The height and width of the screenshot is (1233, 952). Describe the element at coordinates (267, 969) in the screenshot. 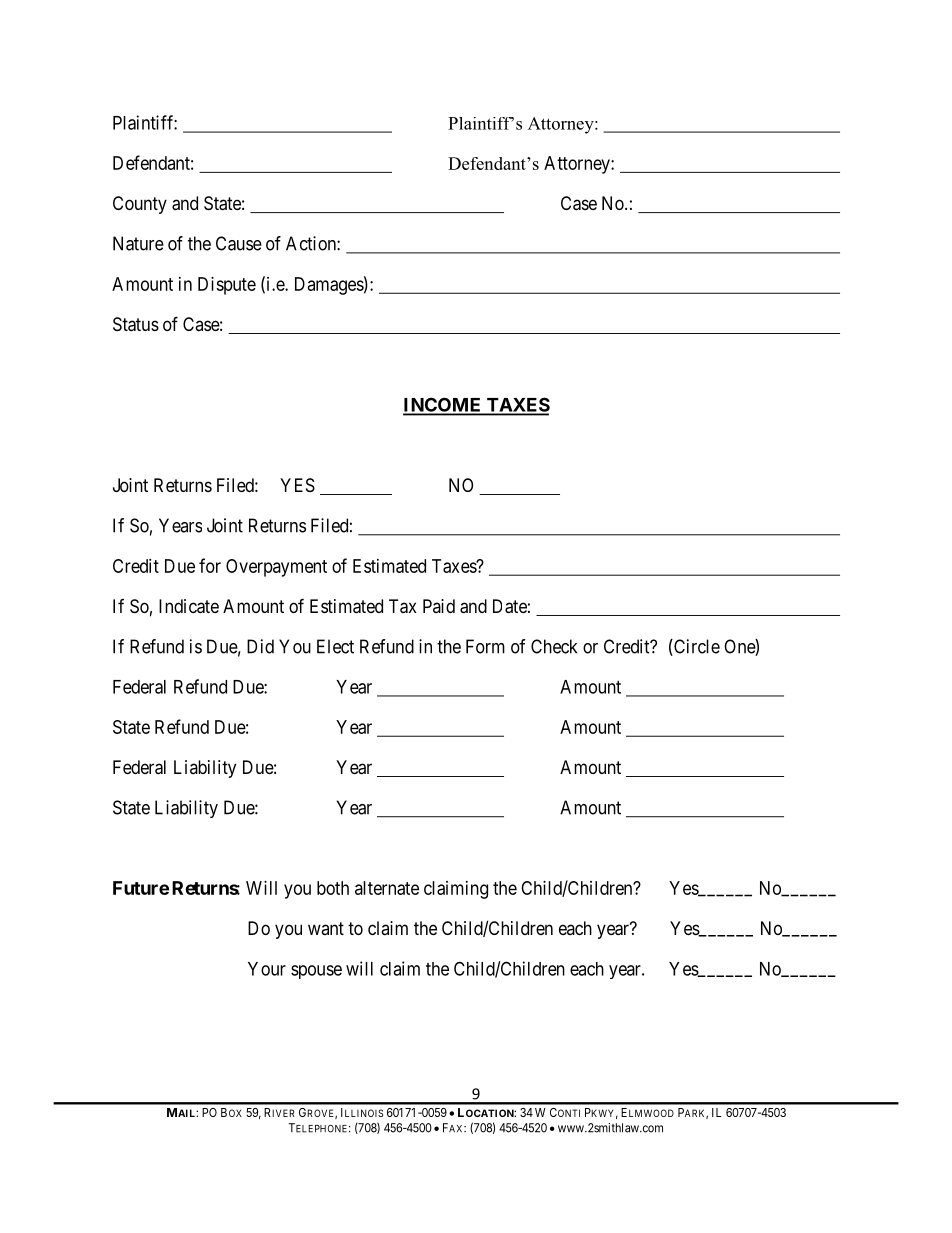

I see `Your` at that location.
